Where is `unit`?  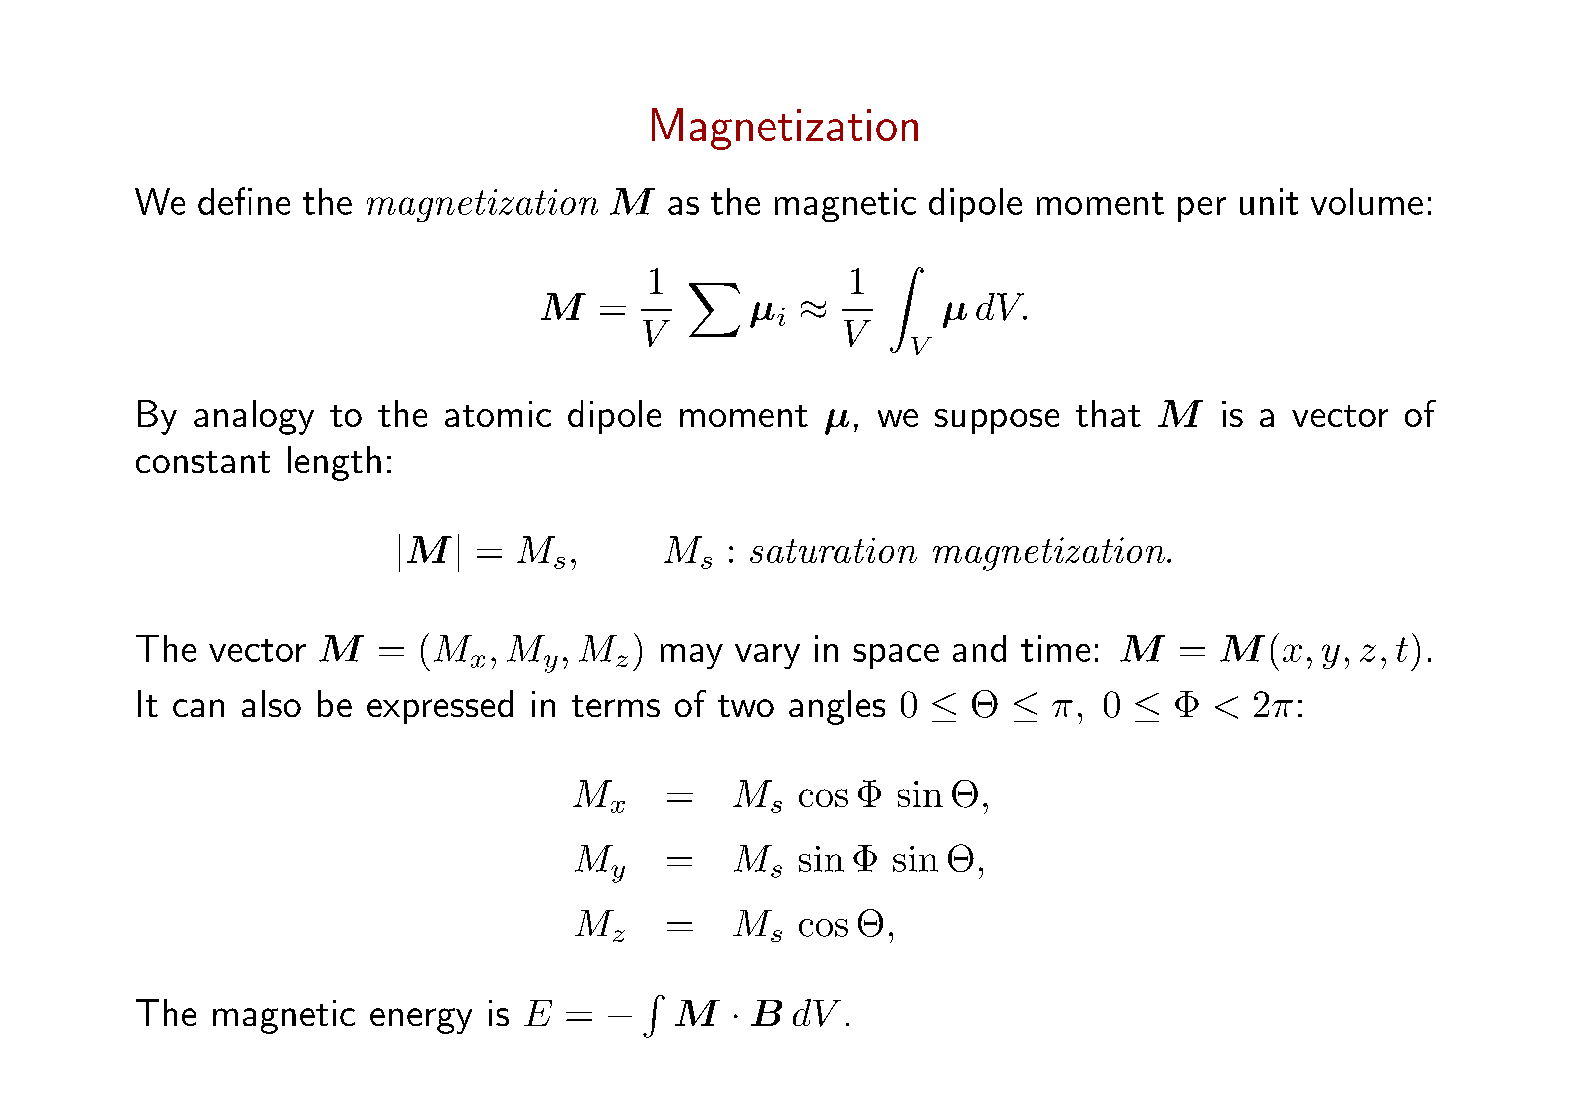
unit is located at coordinates (1269, 201).
